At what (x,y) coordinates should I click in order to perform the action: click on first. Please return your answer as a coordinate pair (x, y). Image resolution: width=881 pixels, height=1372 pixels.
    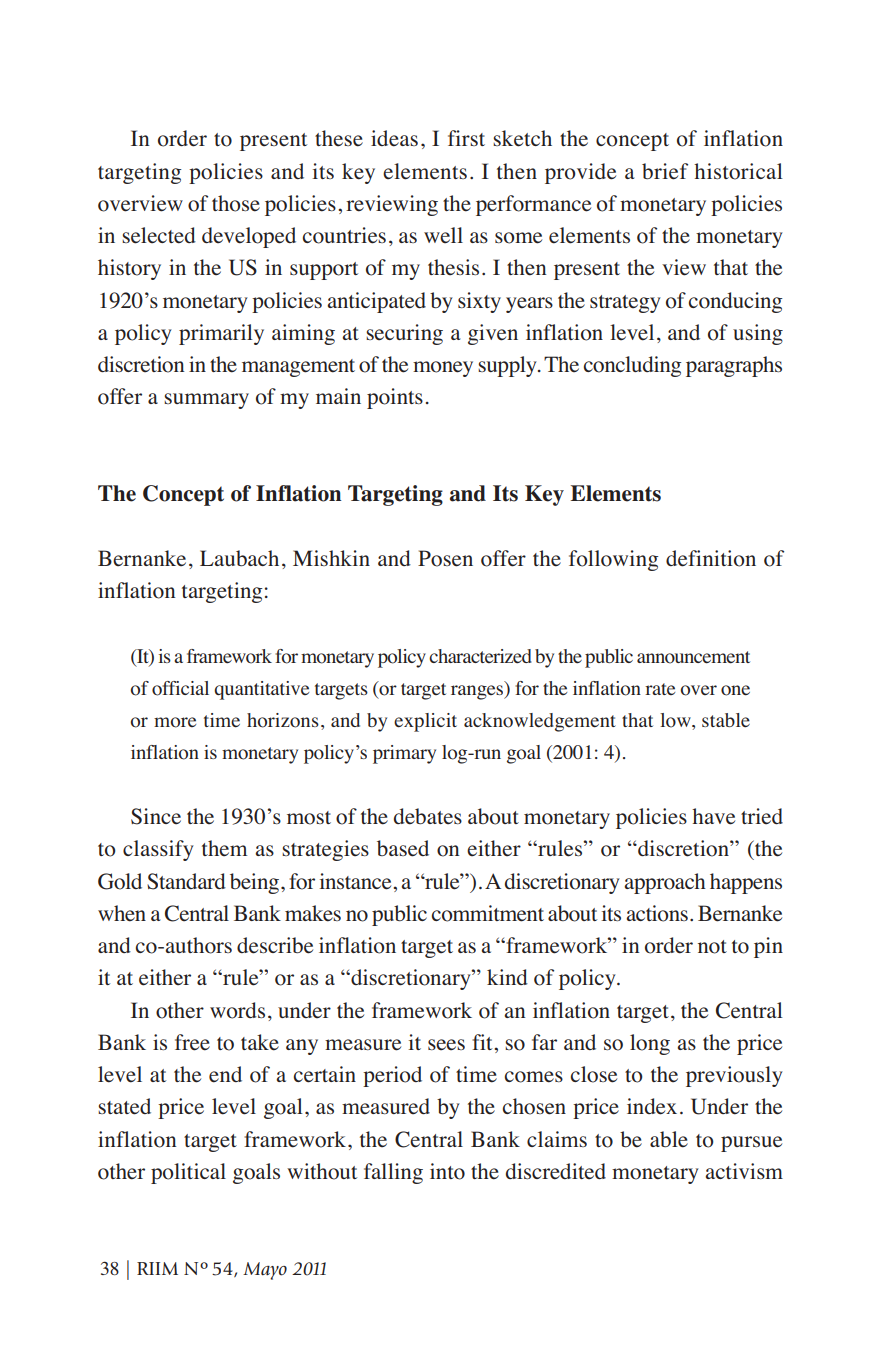
    Looking at the image, I should click on (466, 138).
